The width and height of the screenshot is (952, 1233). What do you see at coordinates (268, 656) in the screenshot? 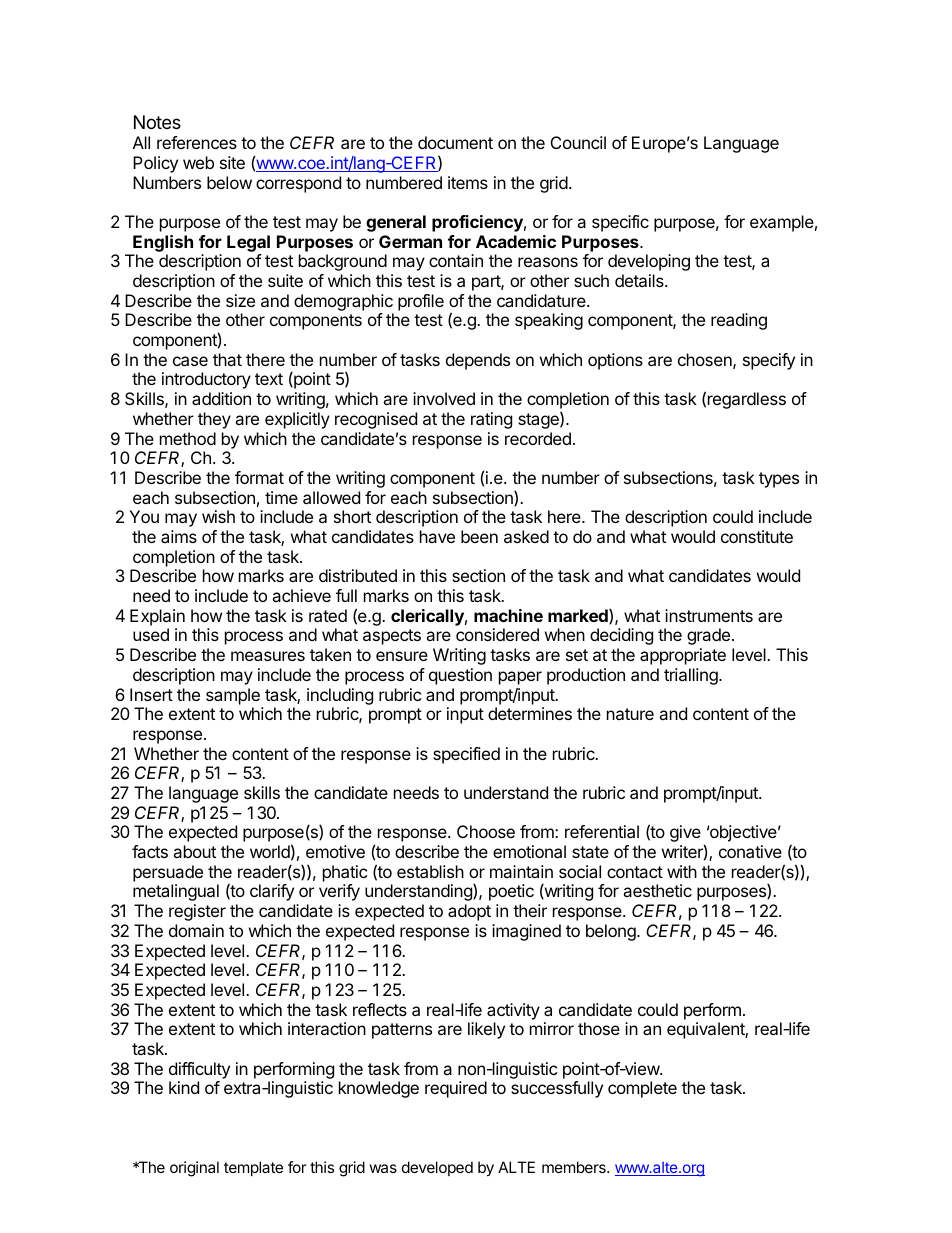
I see `measures` at bounding box center [268, 656].
